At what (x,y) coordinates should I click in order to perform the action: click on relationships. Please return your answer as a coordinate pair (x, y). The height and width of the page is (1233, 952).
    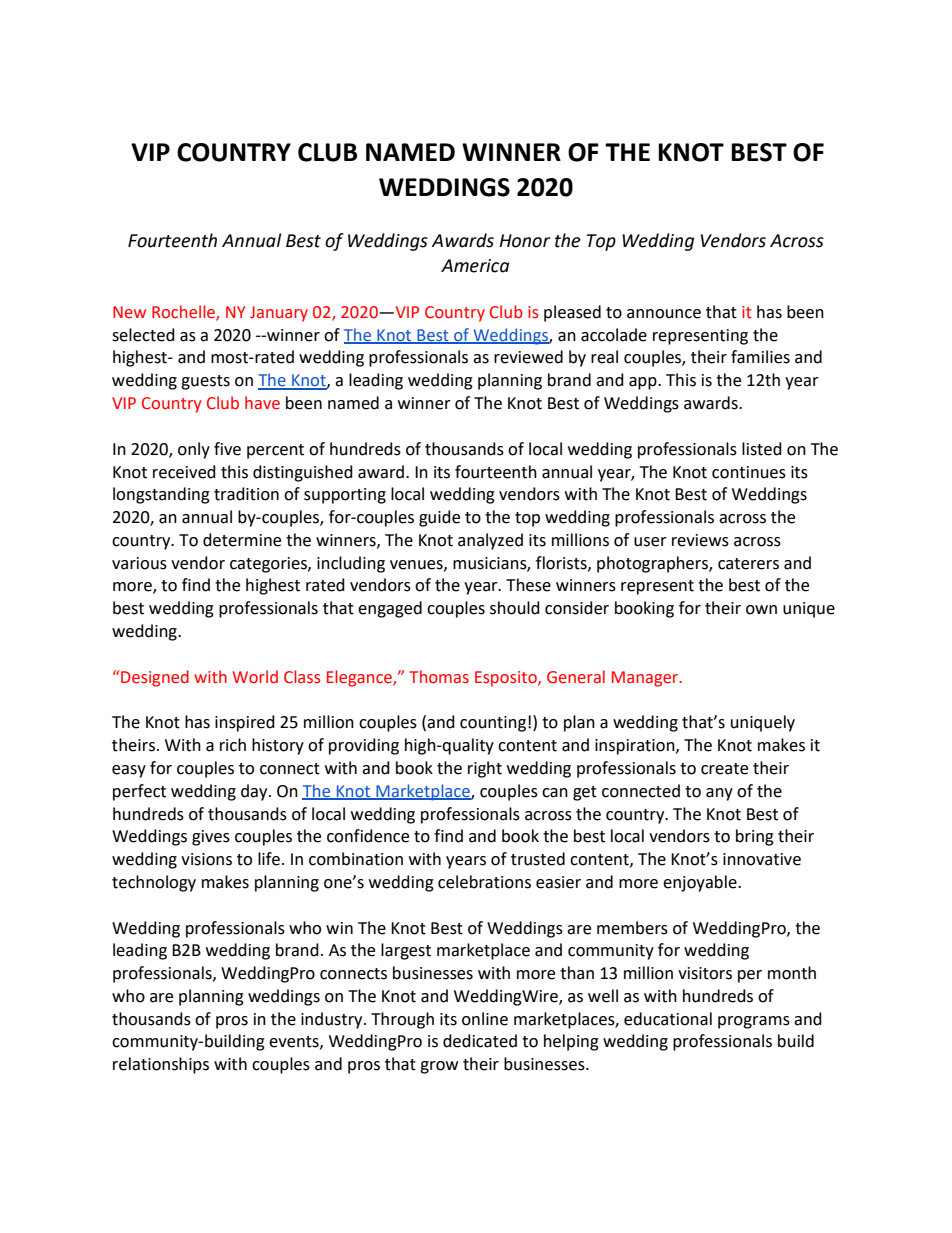
    Looking at the image, I should click on (161, 1065).
